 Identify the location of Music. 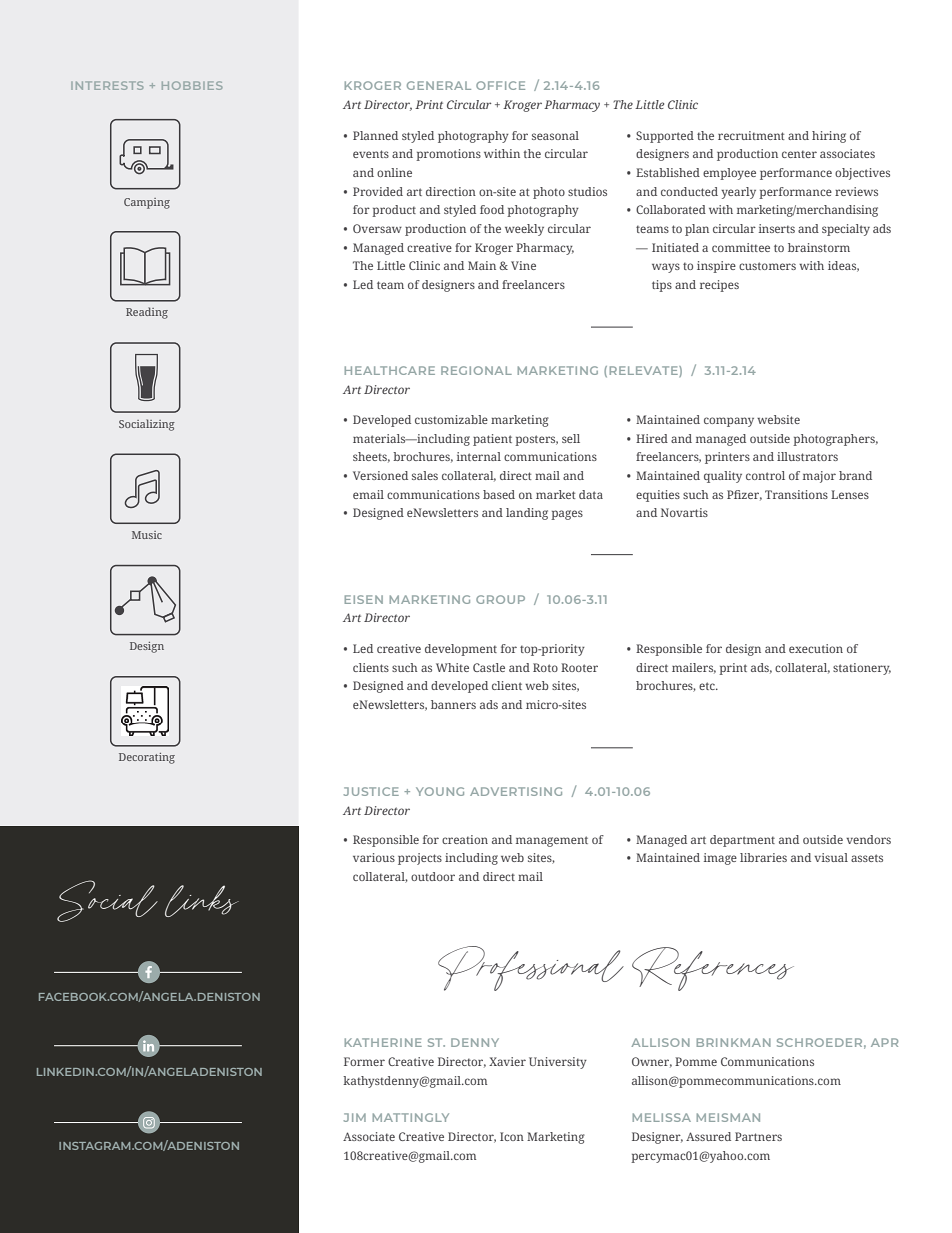
(147, 535).
